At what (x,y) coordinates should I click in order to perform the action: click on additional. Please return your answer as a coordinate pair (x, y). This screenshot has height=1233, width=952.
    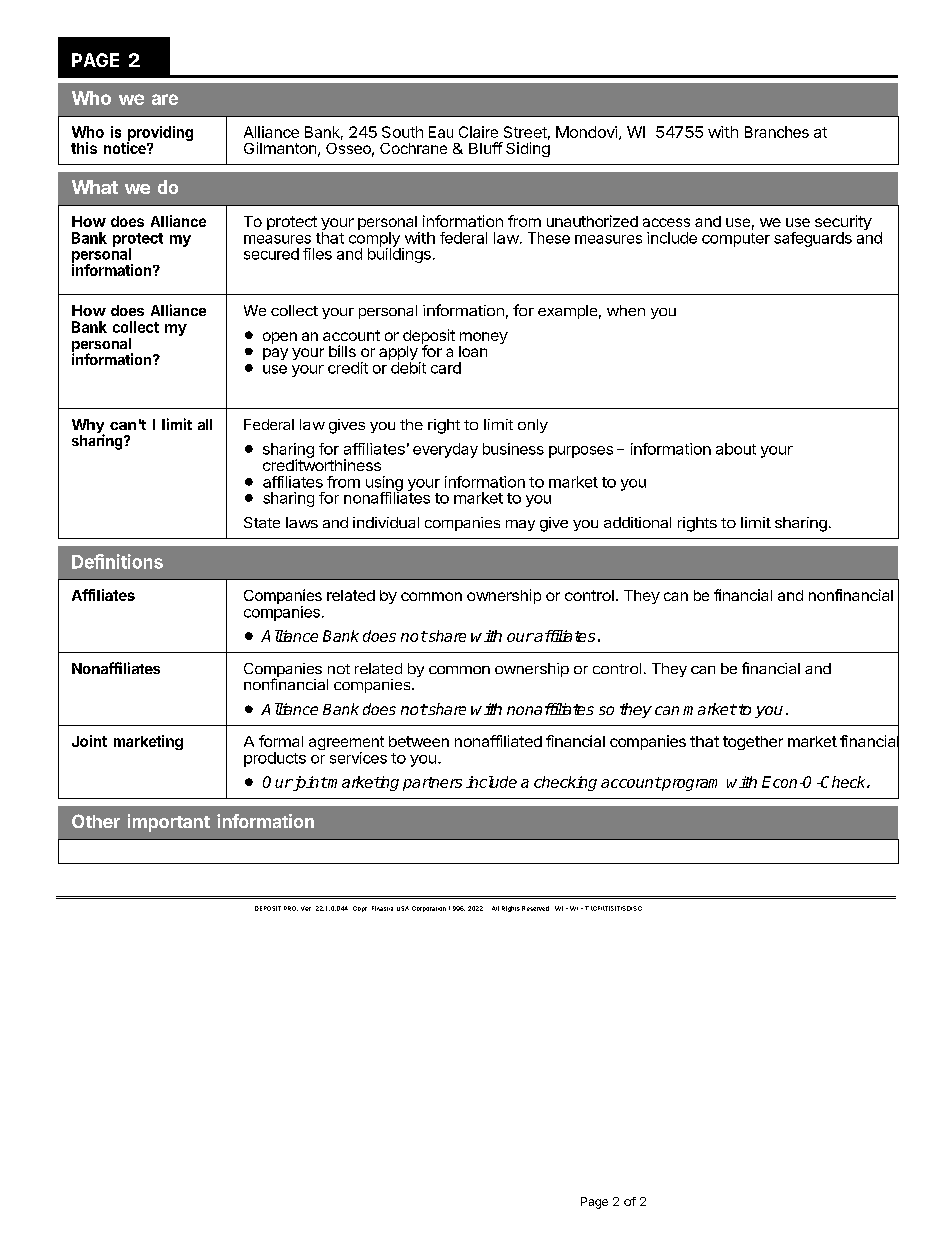
    Looking at the image, I should click on (637, 522).
